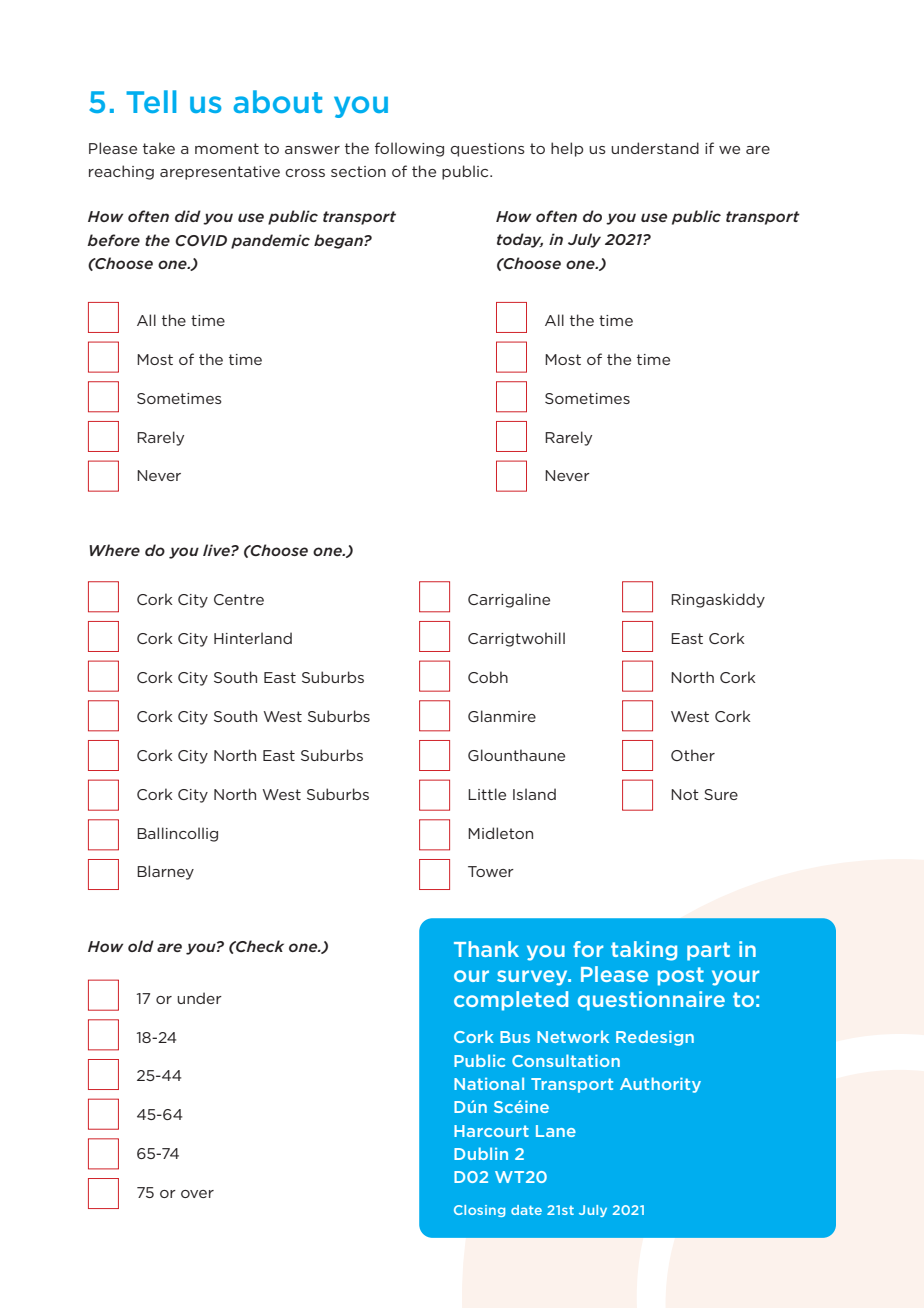  What do you see at coordinates (197, 1194) in the document?
I see `over` at bounding box center [197, 1194].
